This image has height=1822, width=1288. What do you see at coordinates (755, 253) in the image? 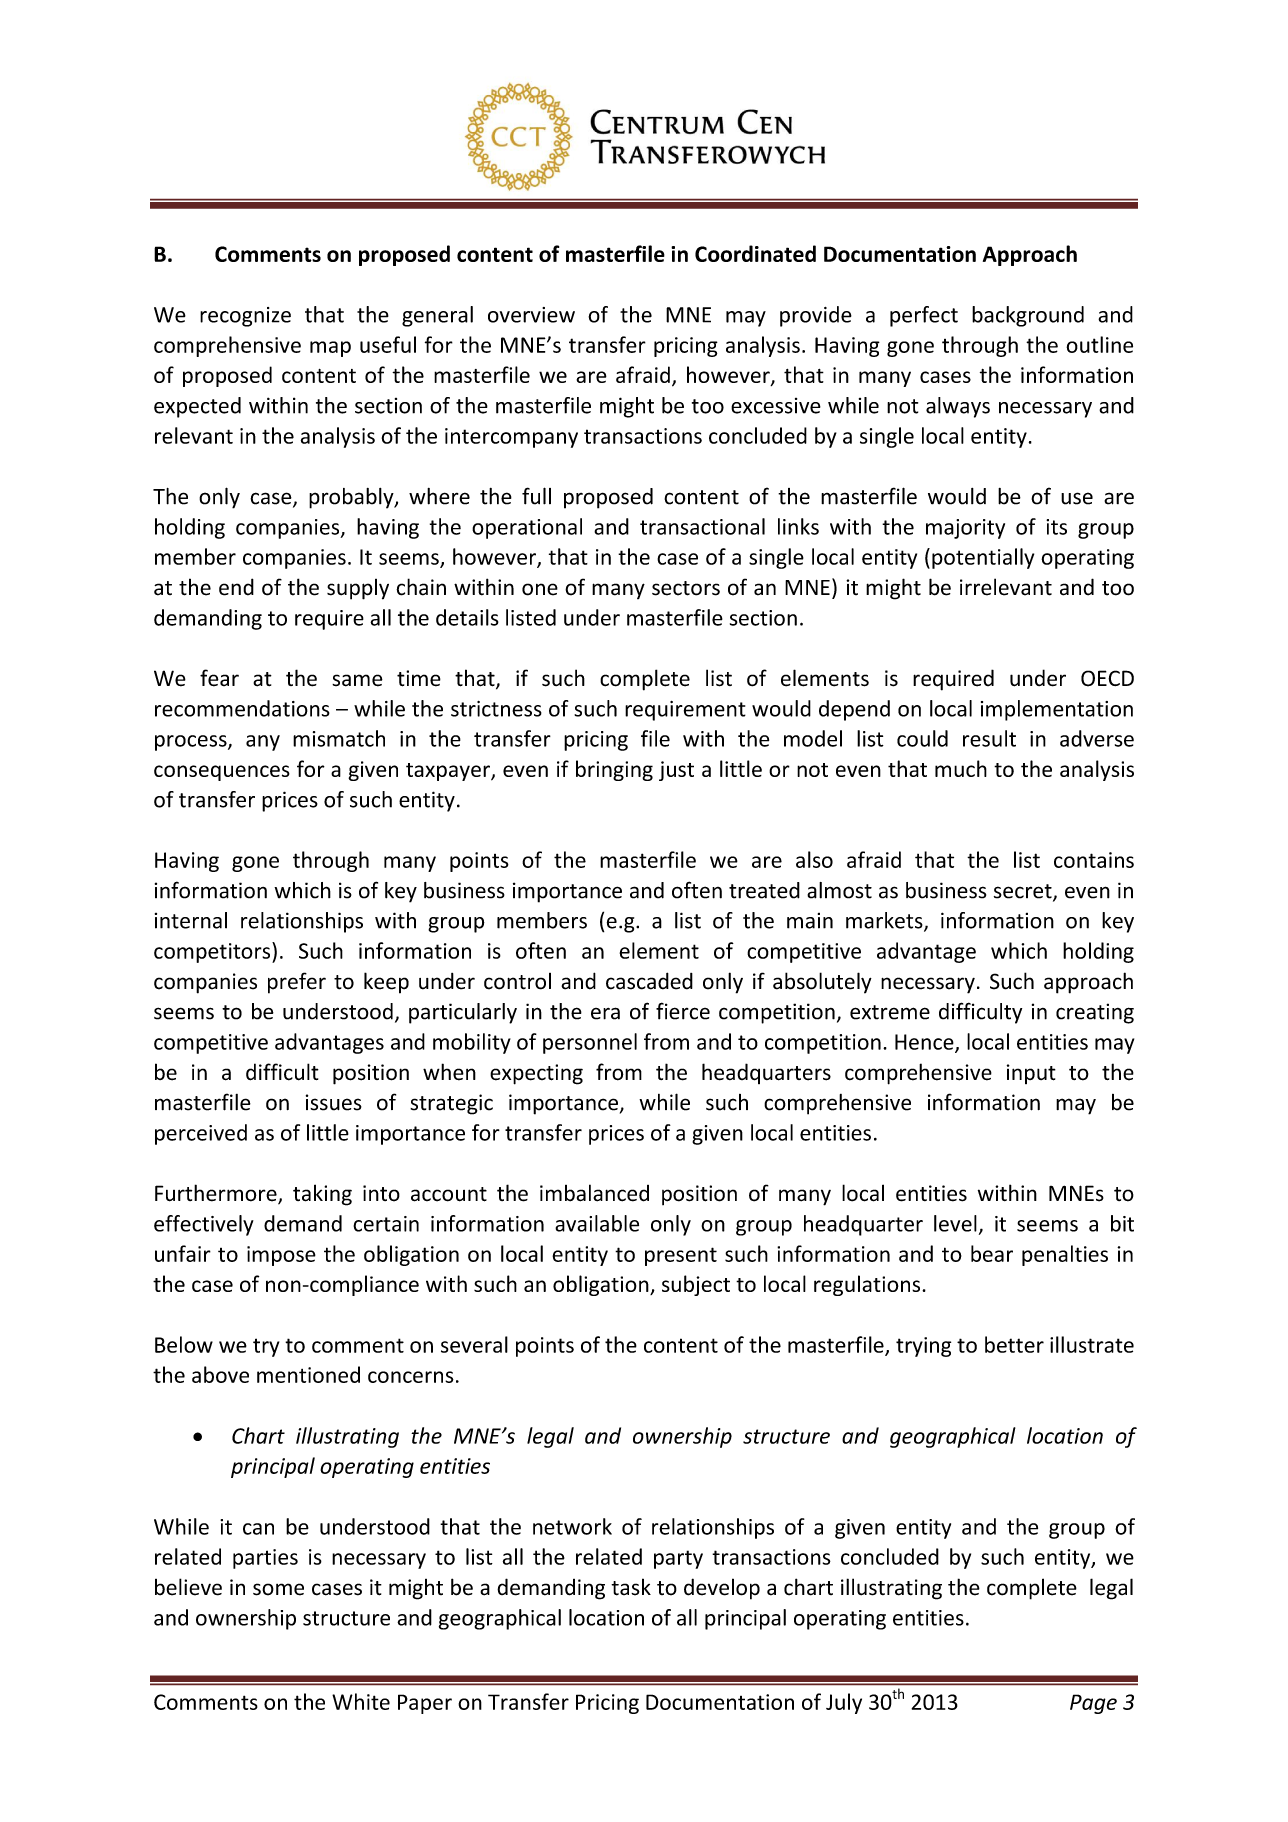
I see `Coordinated` at bounding box center [755, 253].
